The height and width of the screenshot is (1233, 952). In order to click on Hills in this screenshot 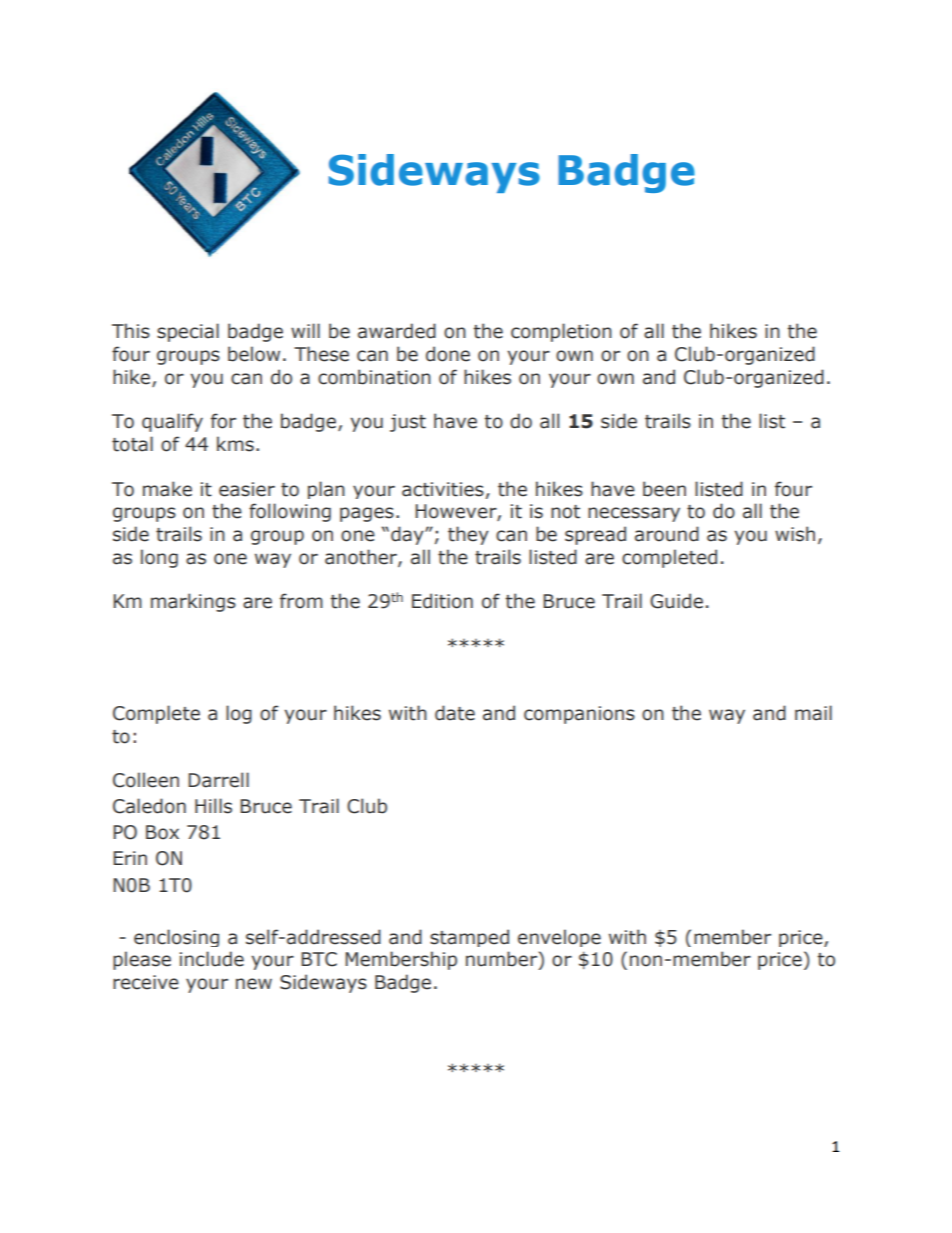, I will do `click(213, 806)`.
